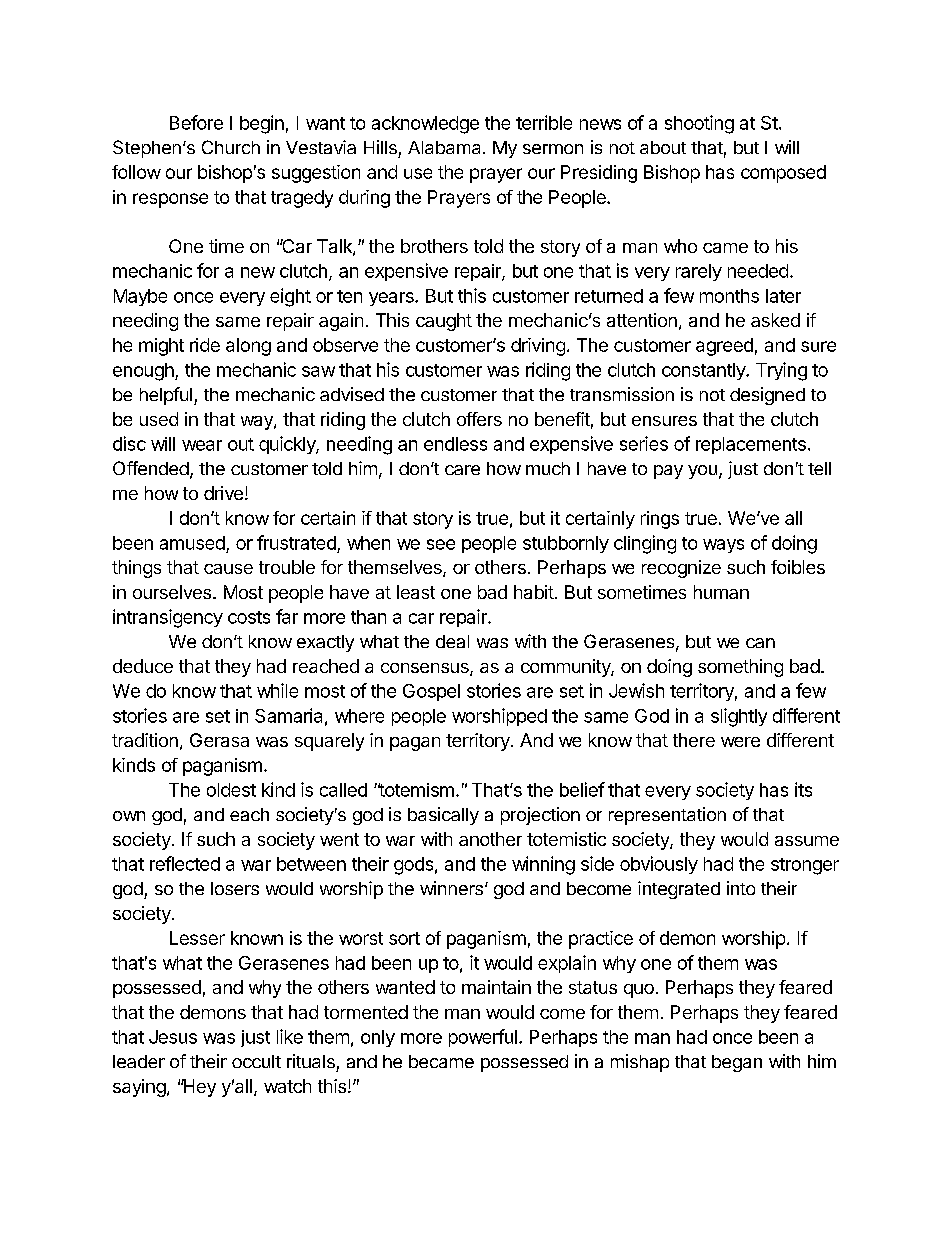 This screenshot has height=1233, width=952. Describe the element at coordinates (256, 1061) in the screenshot. I see `occult` at that location.
